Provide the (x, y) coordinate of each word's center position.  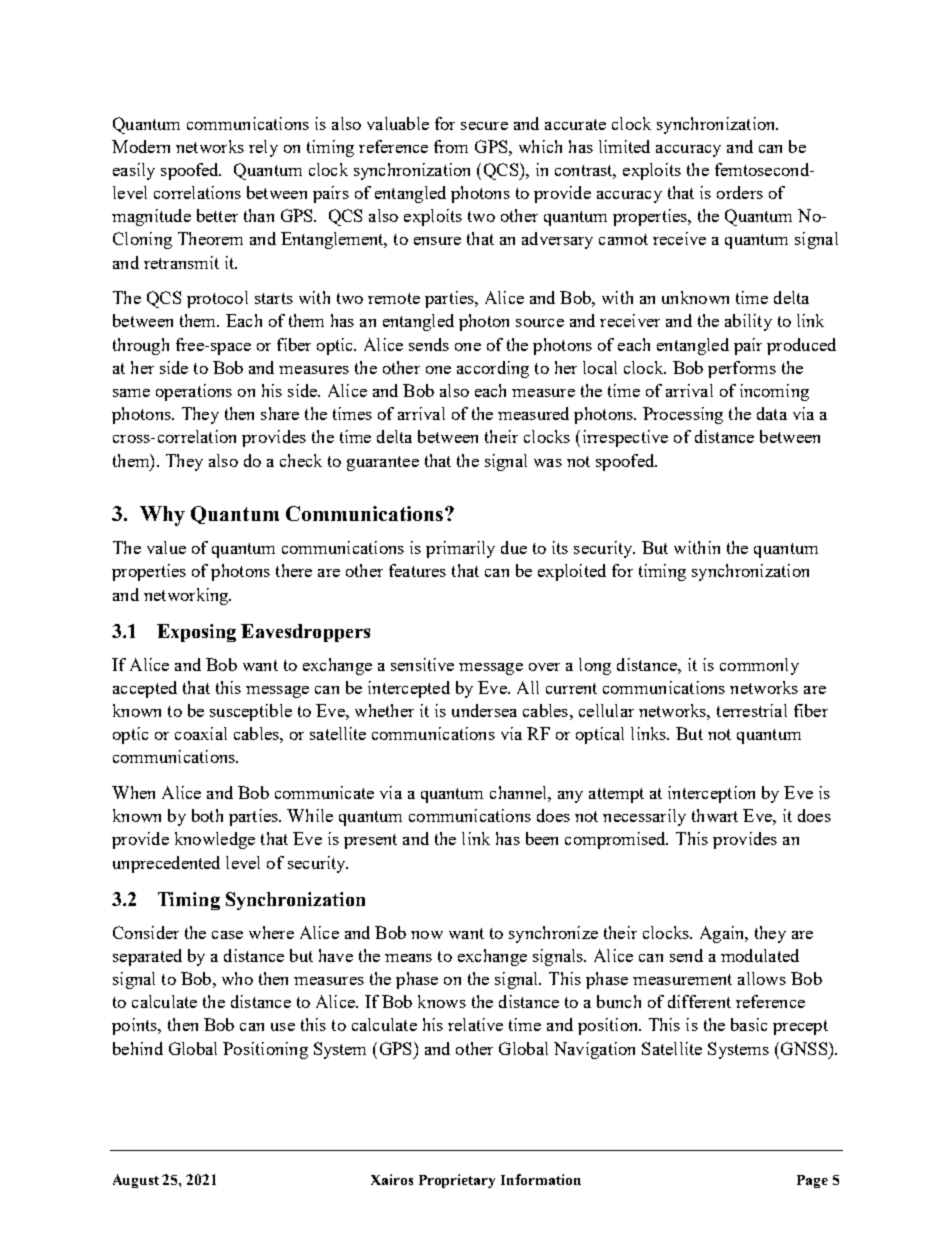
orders (740, 192)
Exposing (196, 633)
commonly (759, 666)
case (227, 935)
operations (194, 392)
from (451, 146)
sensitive (422, 664)
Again (723, 934)
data (772, 413)
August (136, 1181)
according (493, 369)
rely (263, 148)
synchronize (553, 934)
